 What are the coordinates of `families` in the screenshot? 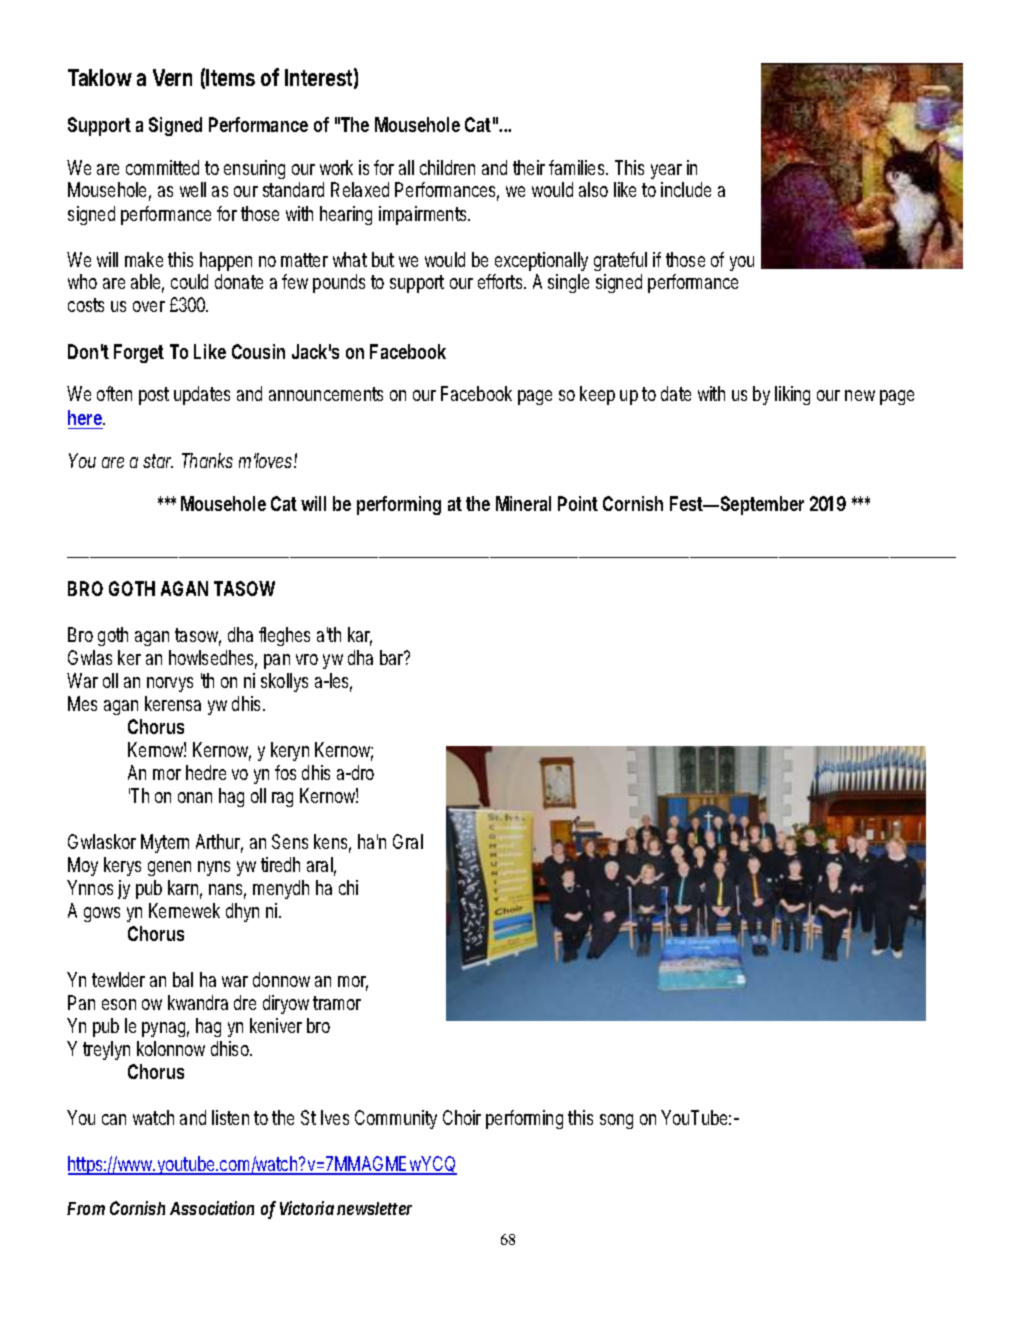 It's located at (578, 167).
